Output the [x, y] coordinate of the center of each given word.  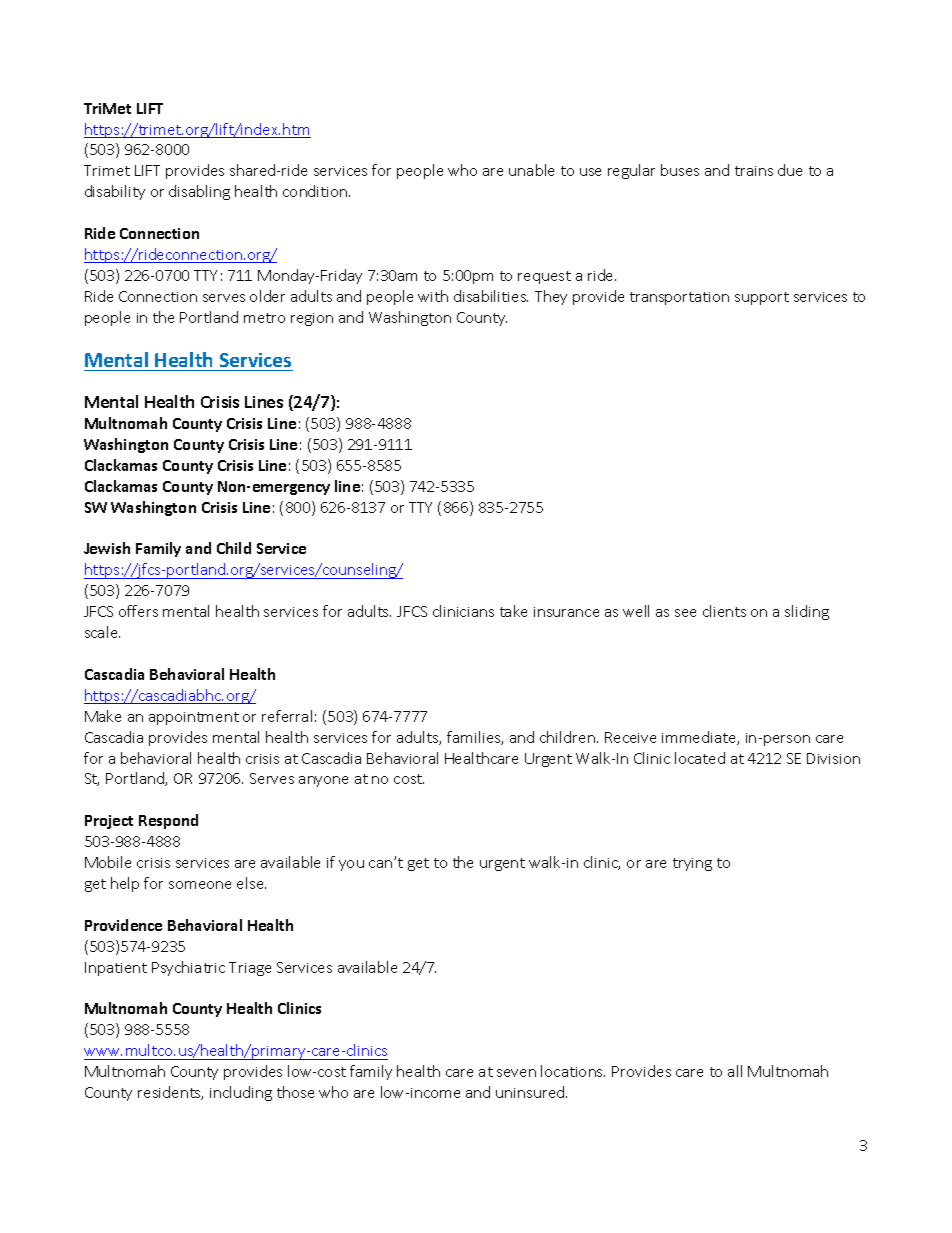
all [735, 1071]
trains [754, 171]
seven [516, 1073]
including [241, 1093]
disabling [199, 192]
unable [531, 170]
